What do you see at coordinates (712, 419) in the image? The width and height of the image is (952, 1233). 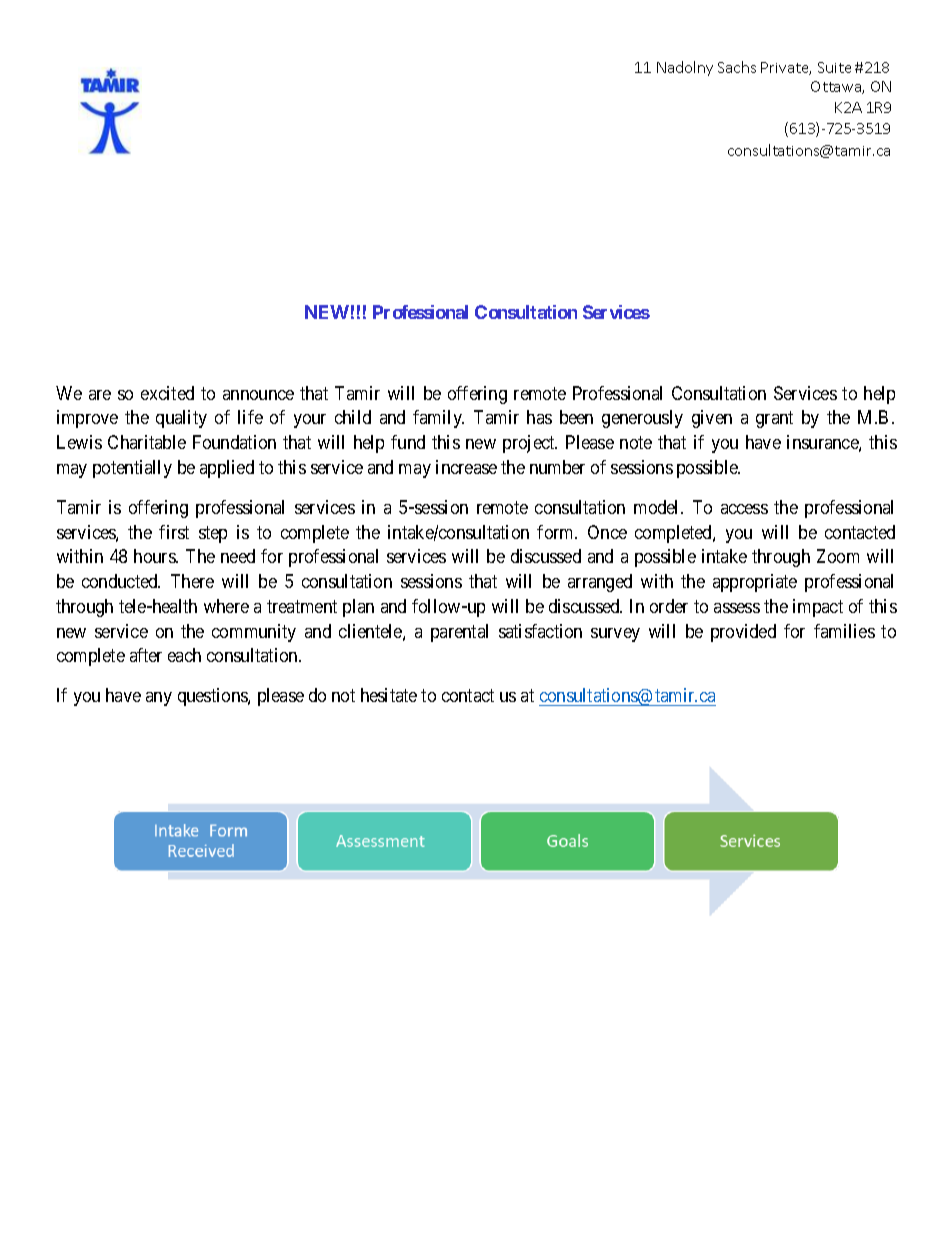 I see `given` at bounding box center [712, 419].
